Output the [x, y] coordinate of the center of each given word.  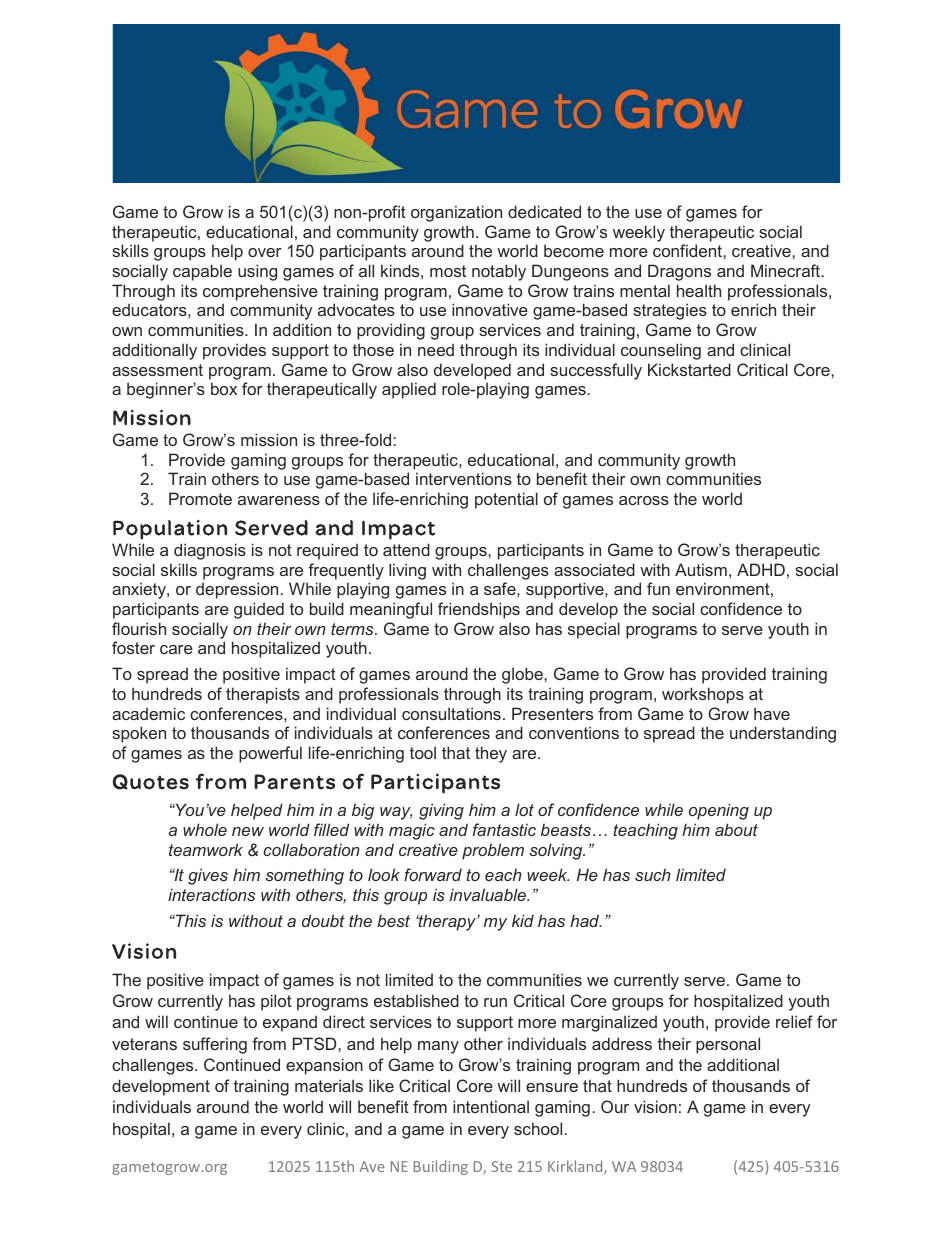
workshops [703, 695]
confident [688, 250]
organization [456, 213]
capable [202, 272]
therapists [263, 695]
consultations [451, 713]
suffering [215, 1045]
